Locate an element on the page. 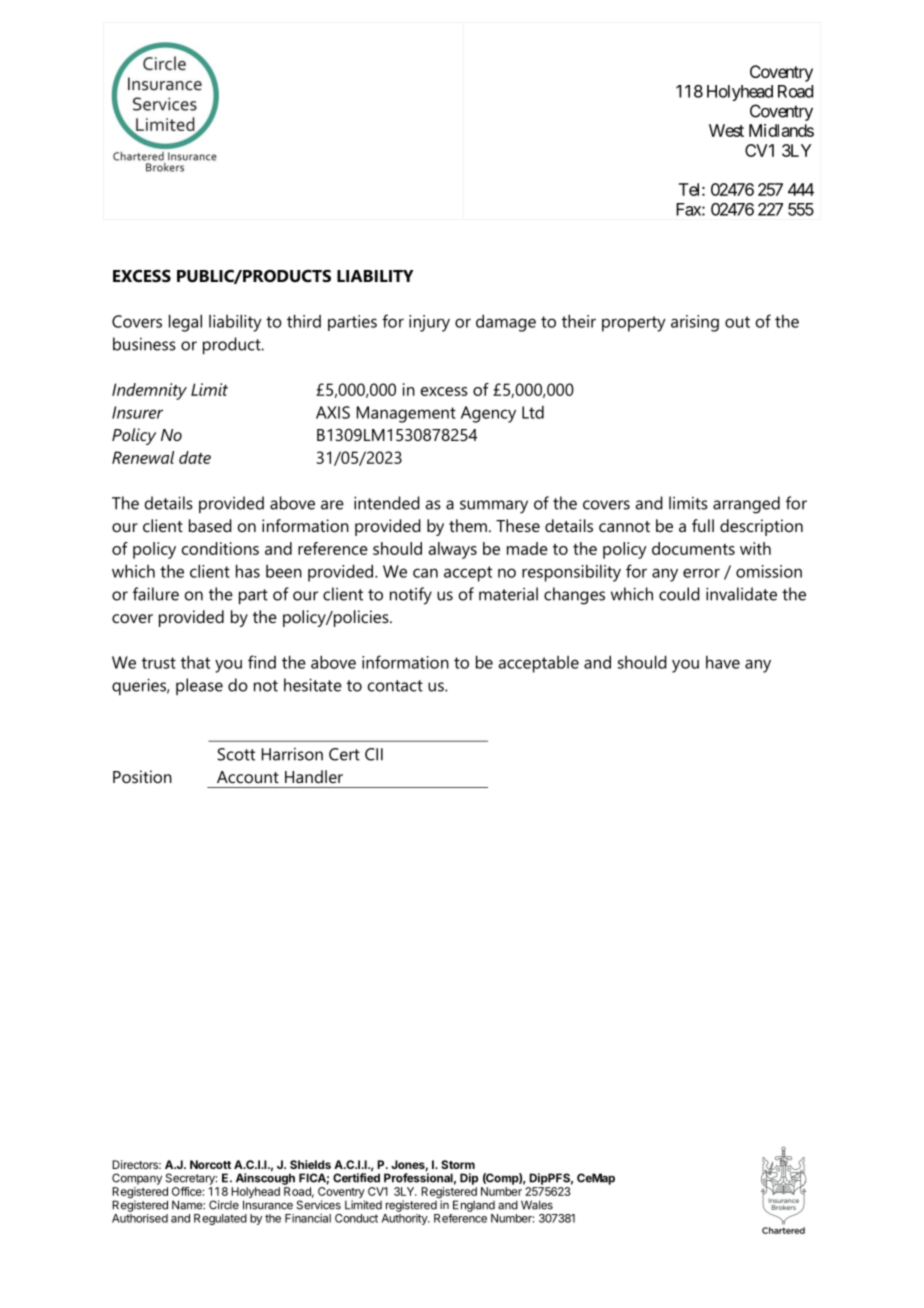 The height and width of the image is (1308, 924). legal is located at coordinates (185, 323).
